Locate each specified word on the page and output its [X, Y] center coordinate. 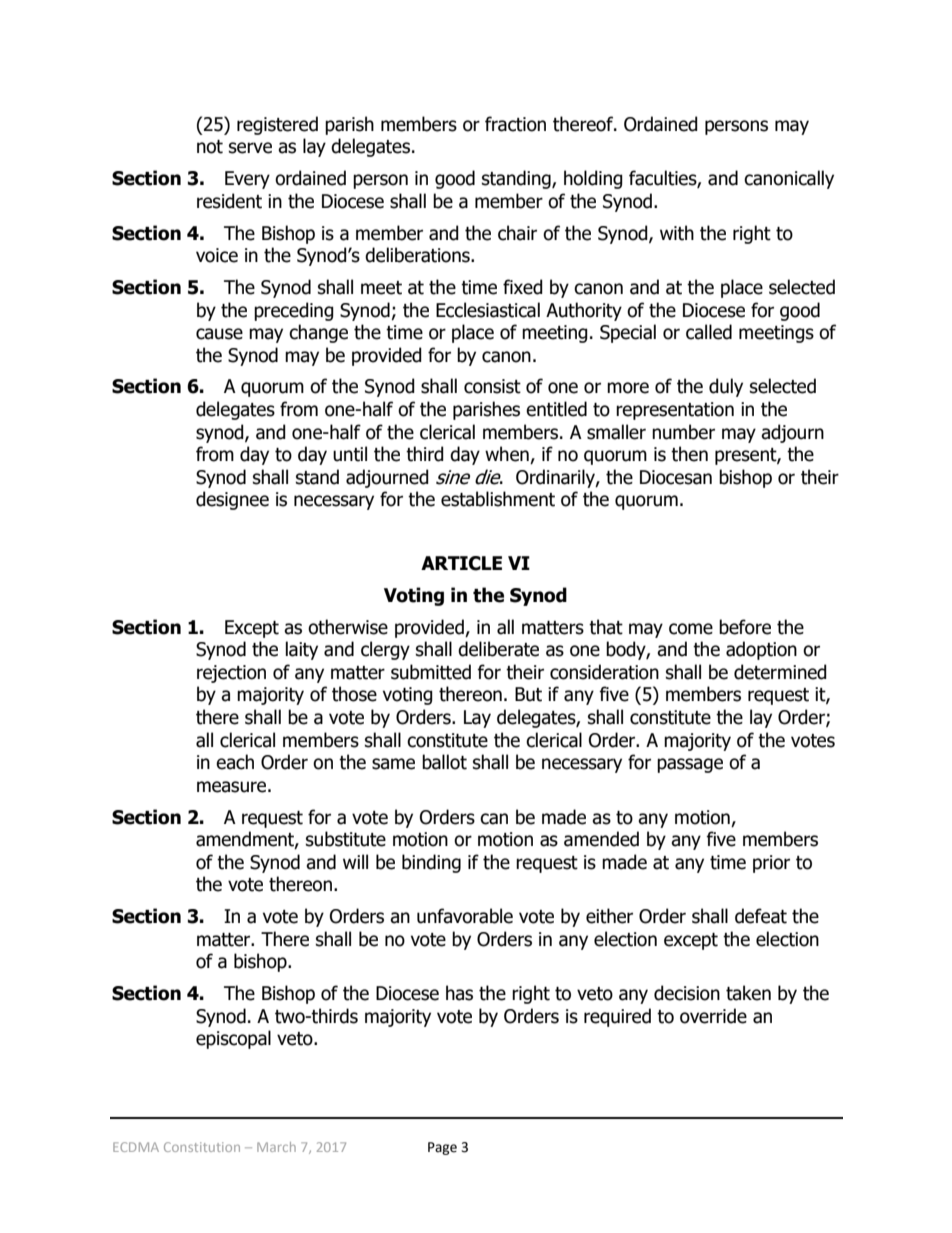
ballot [444, 762]
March [276, 1147]
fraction [515, 124]
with [677, 233]
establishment [498, 499]
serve [250, 148]
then [689, 454]
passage [690, 765]
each [235, 762]
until [350, 454]
